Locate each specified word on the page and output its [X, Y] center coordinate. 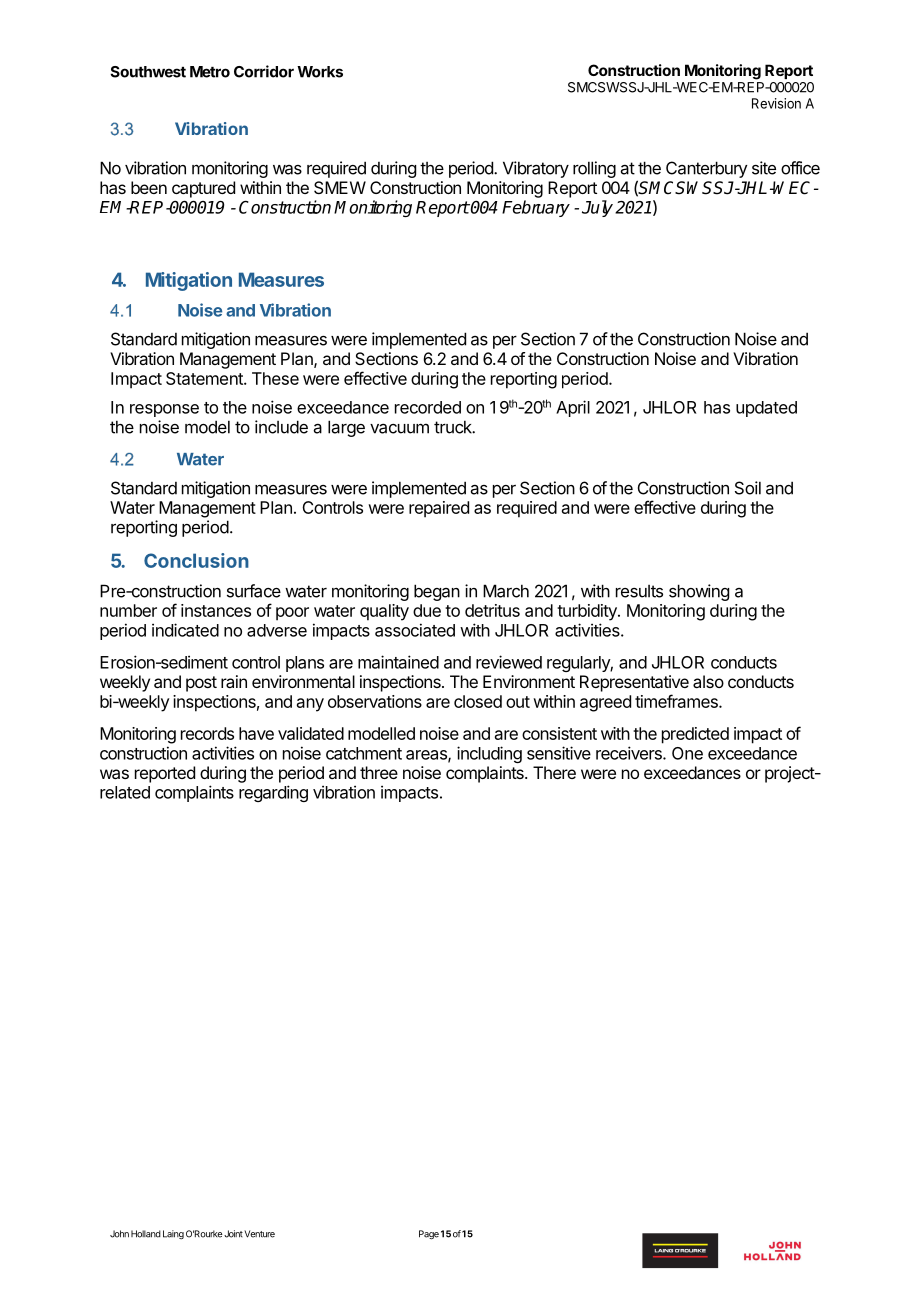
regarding [273, 793]
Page [429, 1235]
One [687, 753]
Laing [173, 1234]
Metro [210, 72]
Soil [748, 488]
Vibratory [536, 169]
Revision [776, 103]
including [489, 754]
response [164, 410]
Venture [259, 1234]
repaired [439, 509]
